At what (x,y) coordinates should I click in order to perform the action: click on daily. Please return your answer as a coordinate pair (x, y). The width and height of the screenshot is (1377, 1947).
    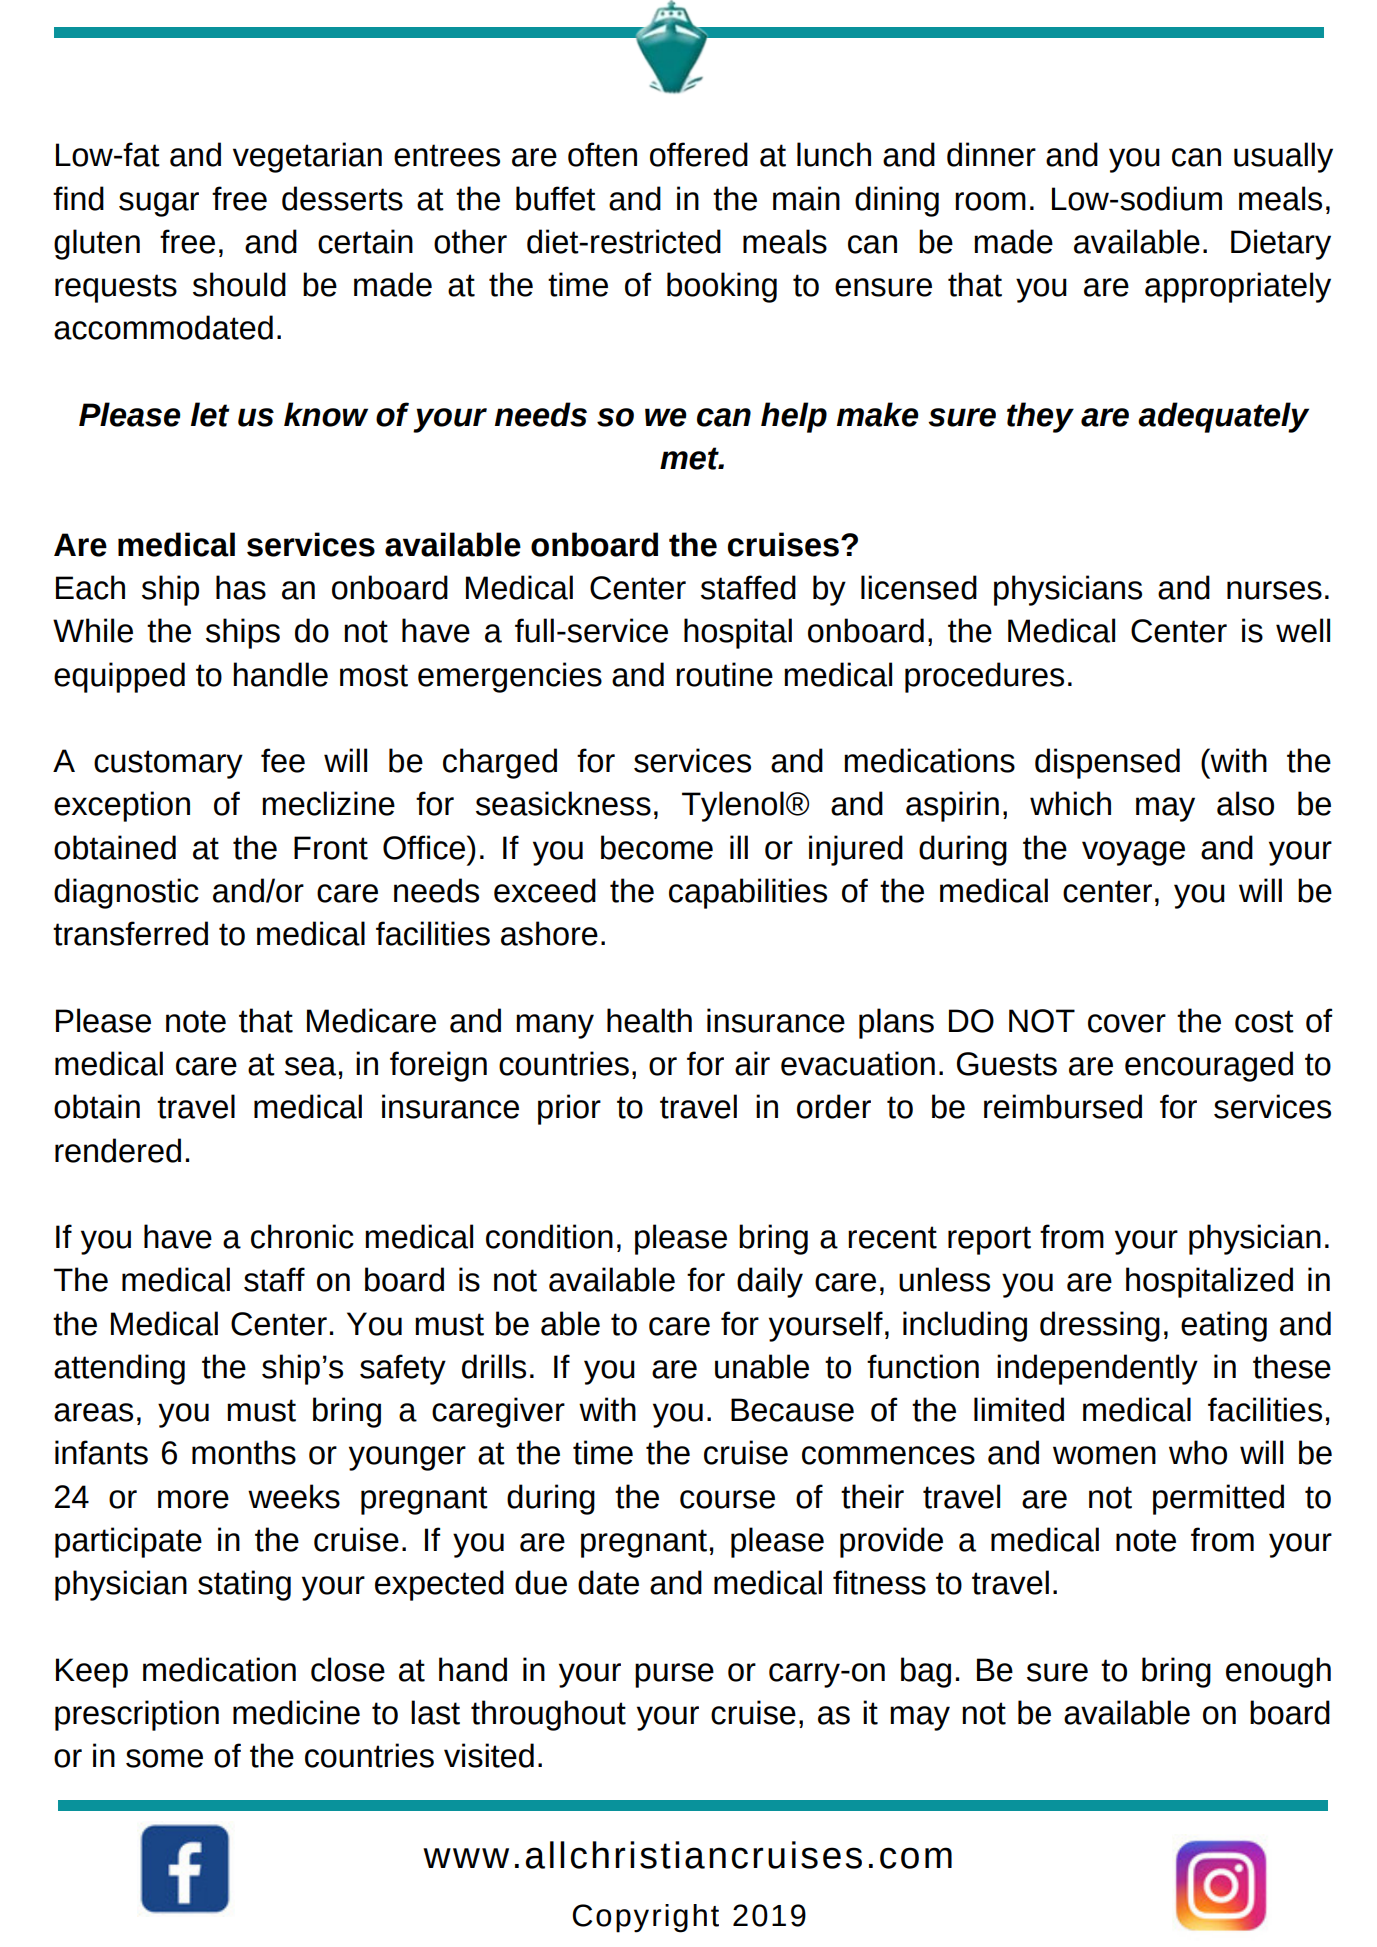
    Looking at the image, I should click on (770, 1282).
